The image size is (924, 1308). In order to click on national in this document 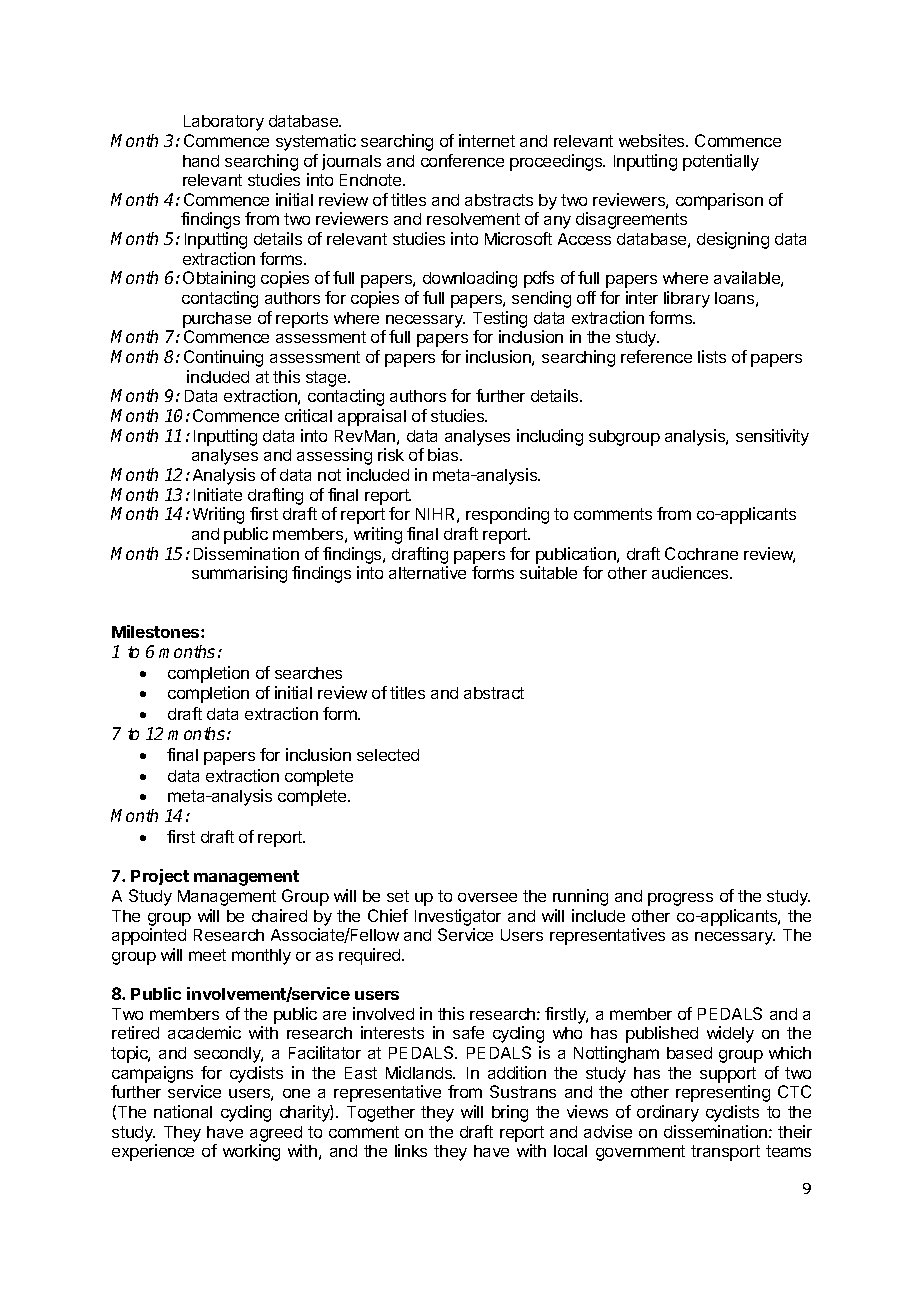, I will do `click(183, 1111)`.
